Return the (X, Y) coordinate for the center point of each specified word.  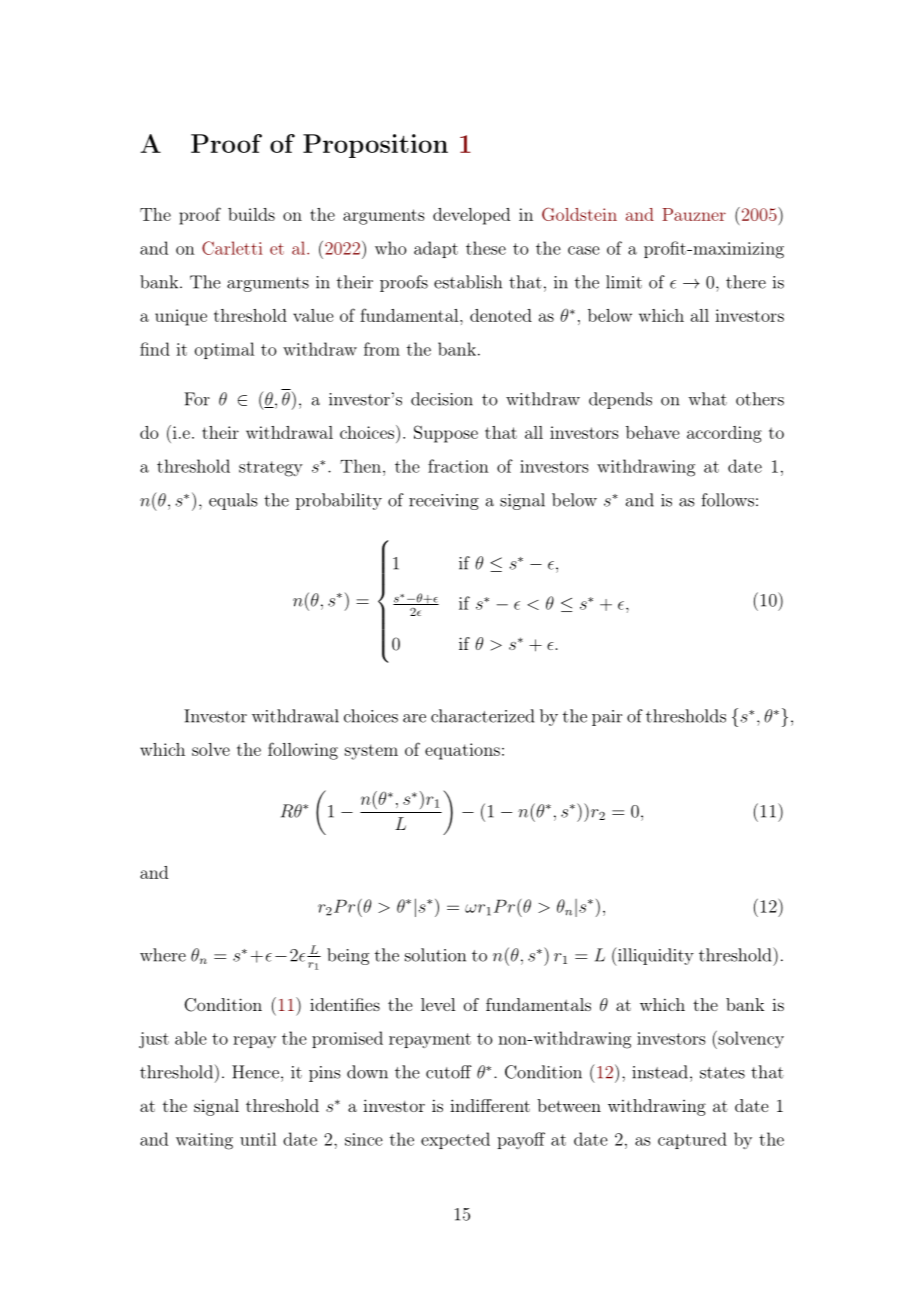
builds (251, 214)
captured (692, 1140)
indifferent (490, 1105)
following (303, 751)
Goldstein (579, 214)
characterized (482, 716)
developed (471, 216)
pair (607, 718)
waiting (204, 1141)
